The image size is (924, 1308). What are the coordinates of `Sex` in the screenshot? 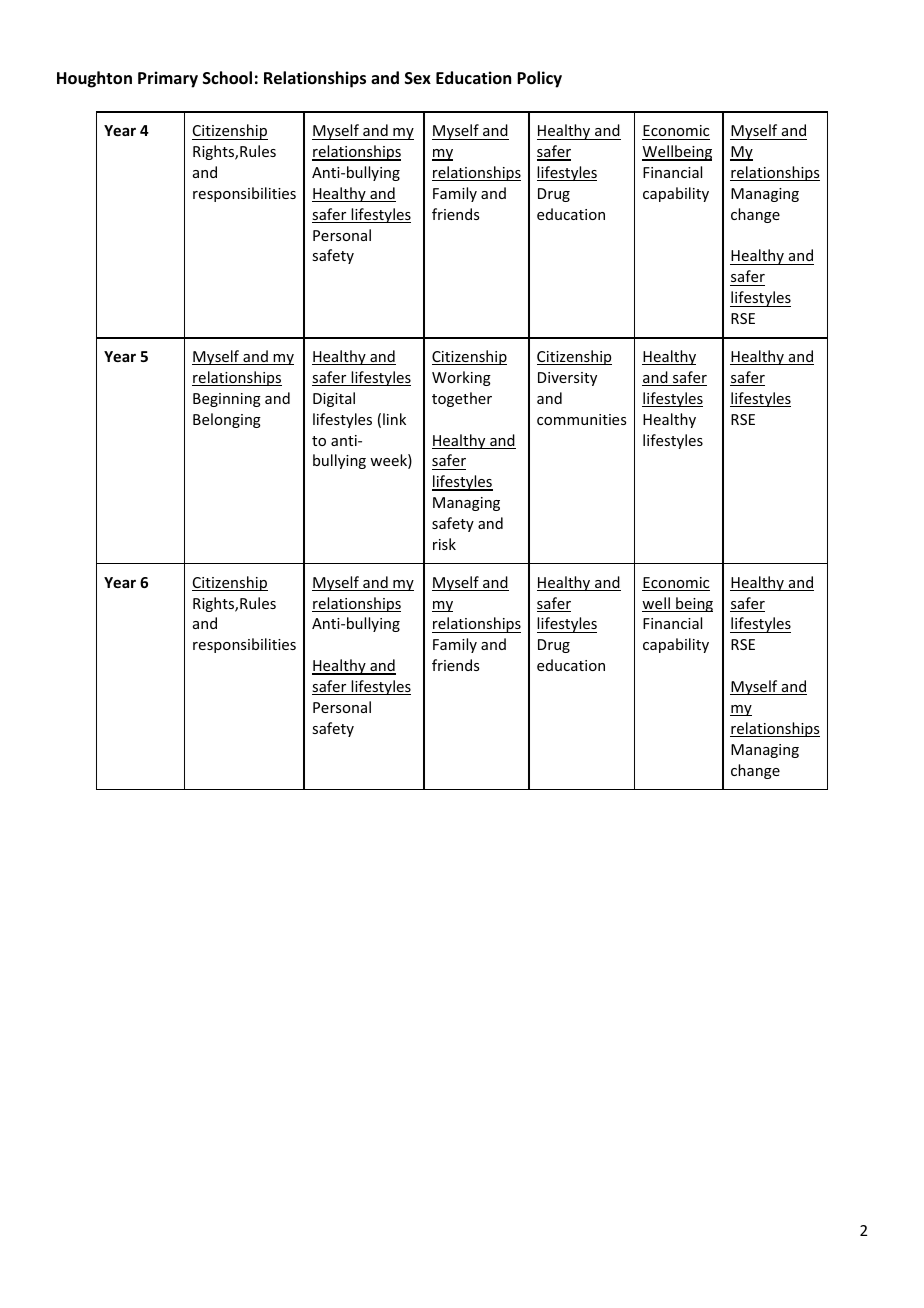 It's located at (418, 78).
